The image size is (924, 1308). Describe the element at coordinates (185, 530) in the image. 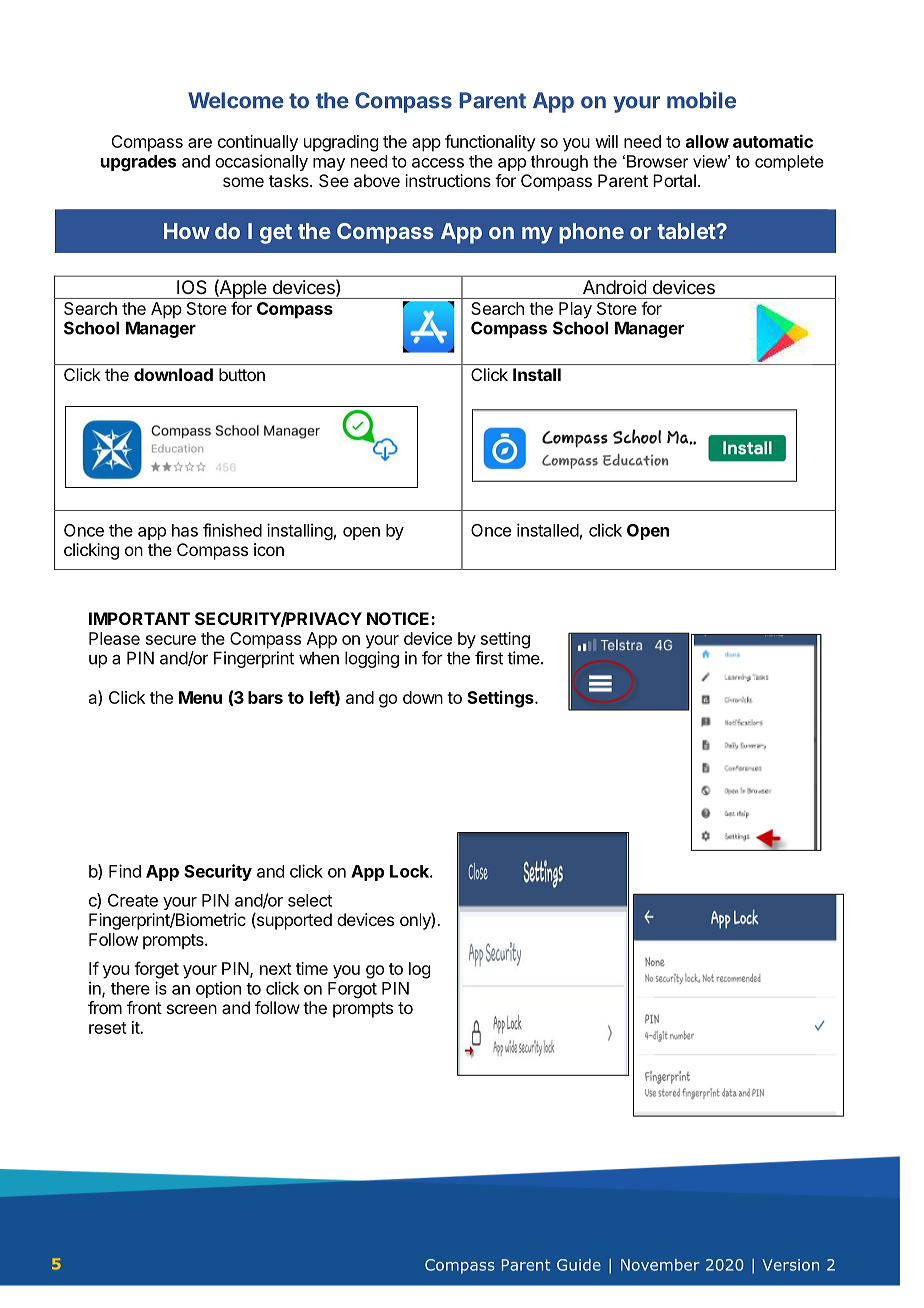

I see `has` at that location.
